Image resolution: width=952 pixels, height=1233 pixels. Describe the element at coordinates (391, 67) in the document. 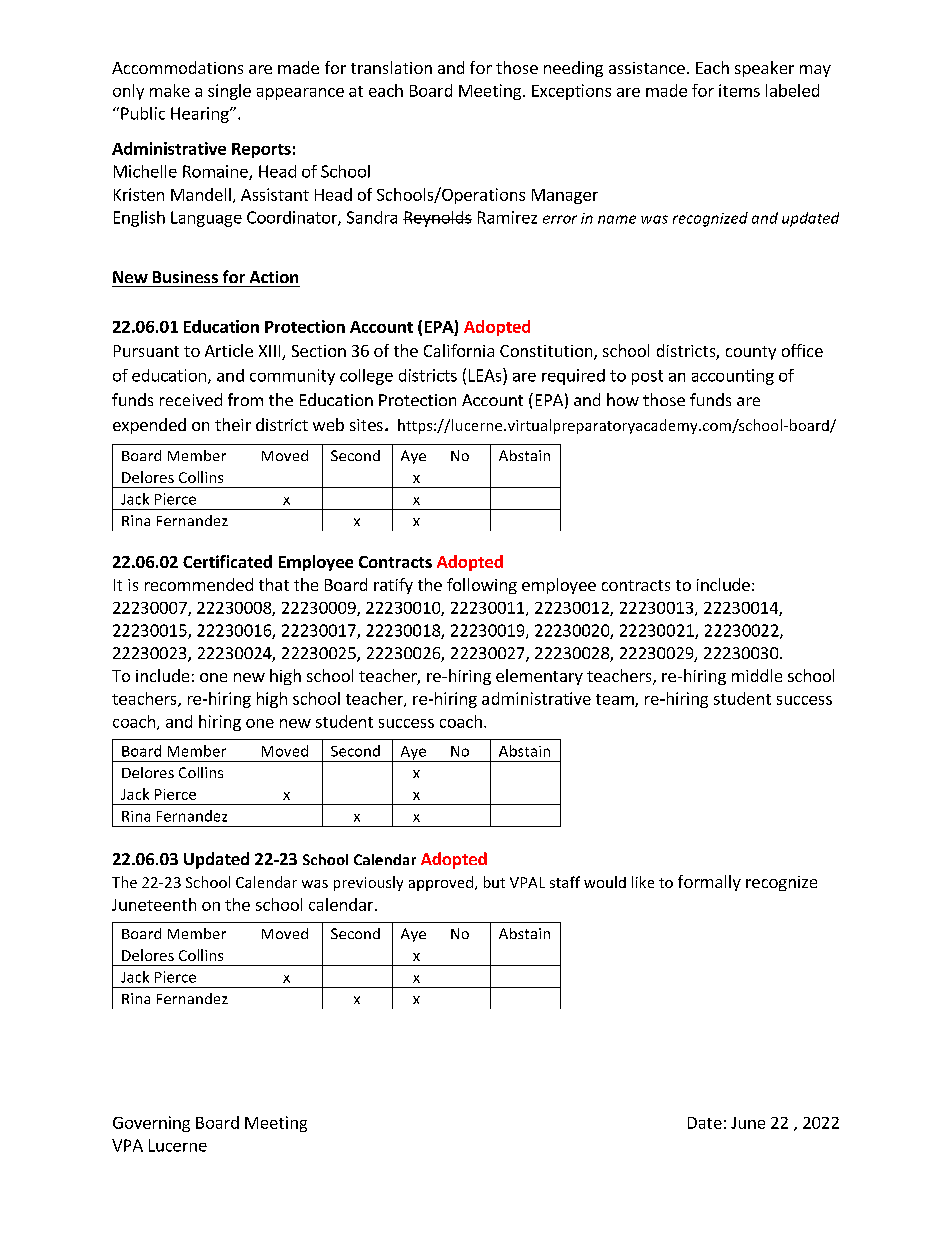

I see `translation` at that location.
